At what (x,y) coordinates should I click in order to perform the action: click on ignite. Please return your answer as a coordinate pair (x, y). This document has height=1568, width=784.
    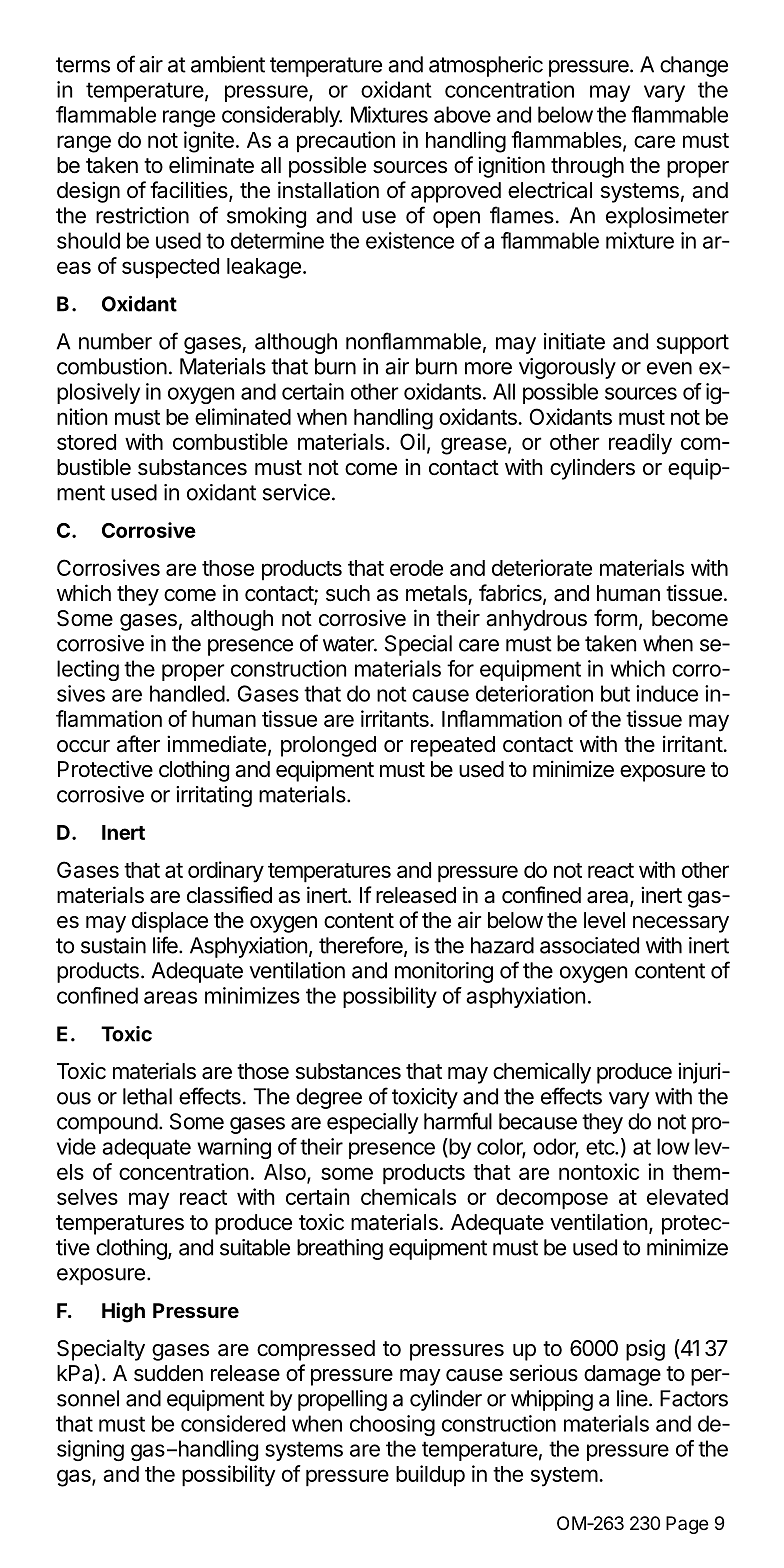
    Looking at the image, I should click on (209, 142).
